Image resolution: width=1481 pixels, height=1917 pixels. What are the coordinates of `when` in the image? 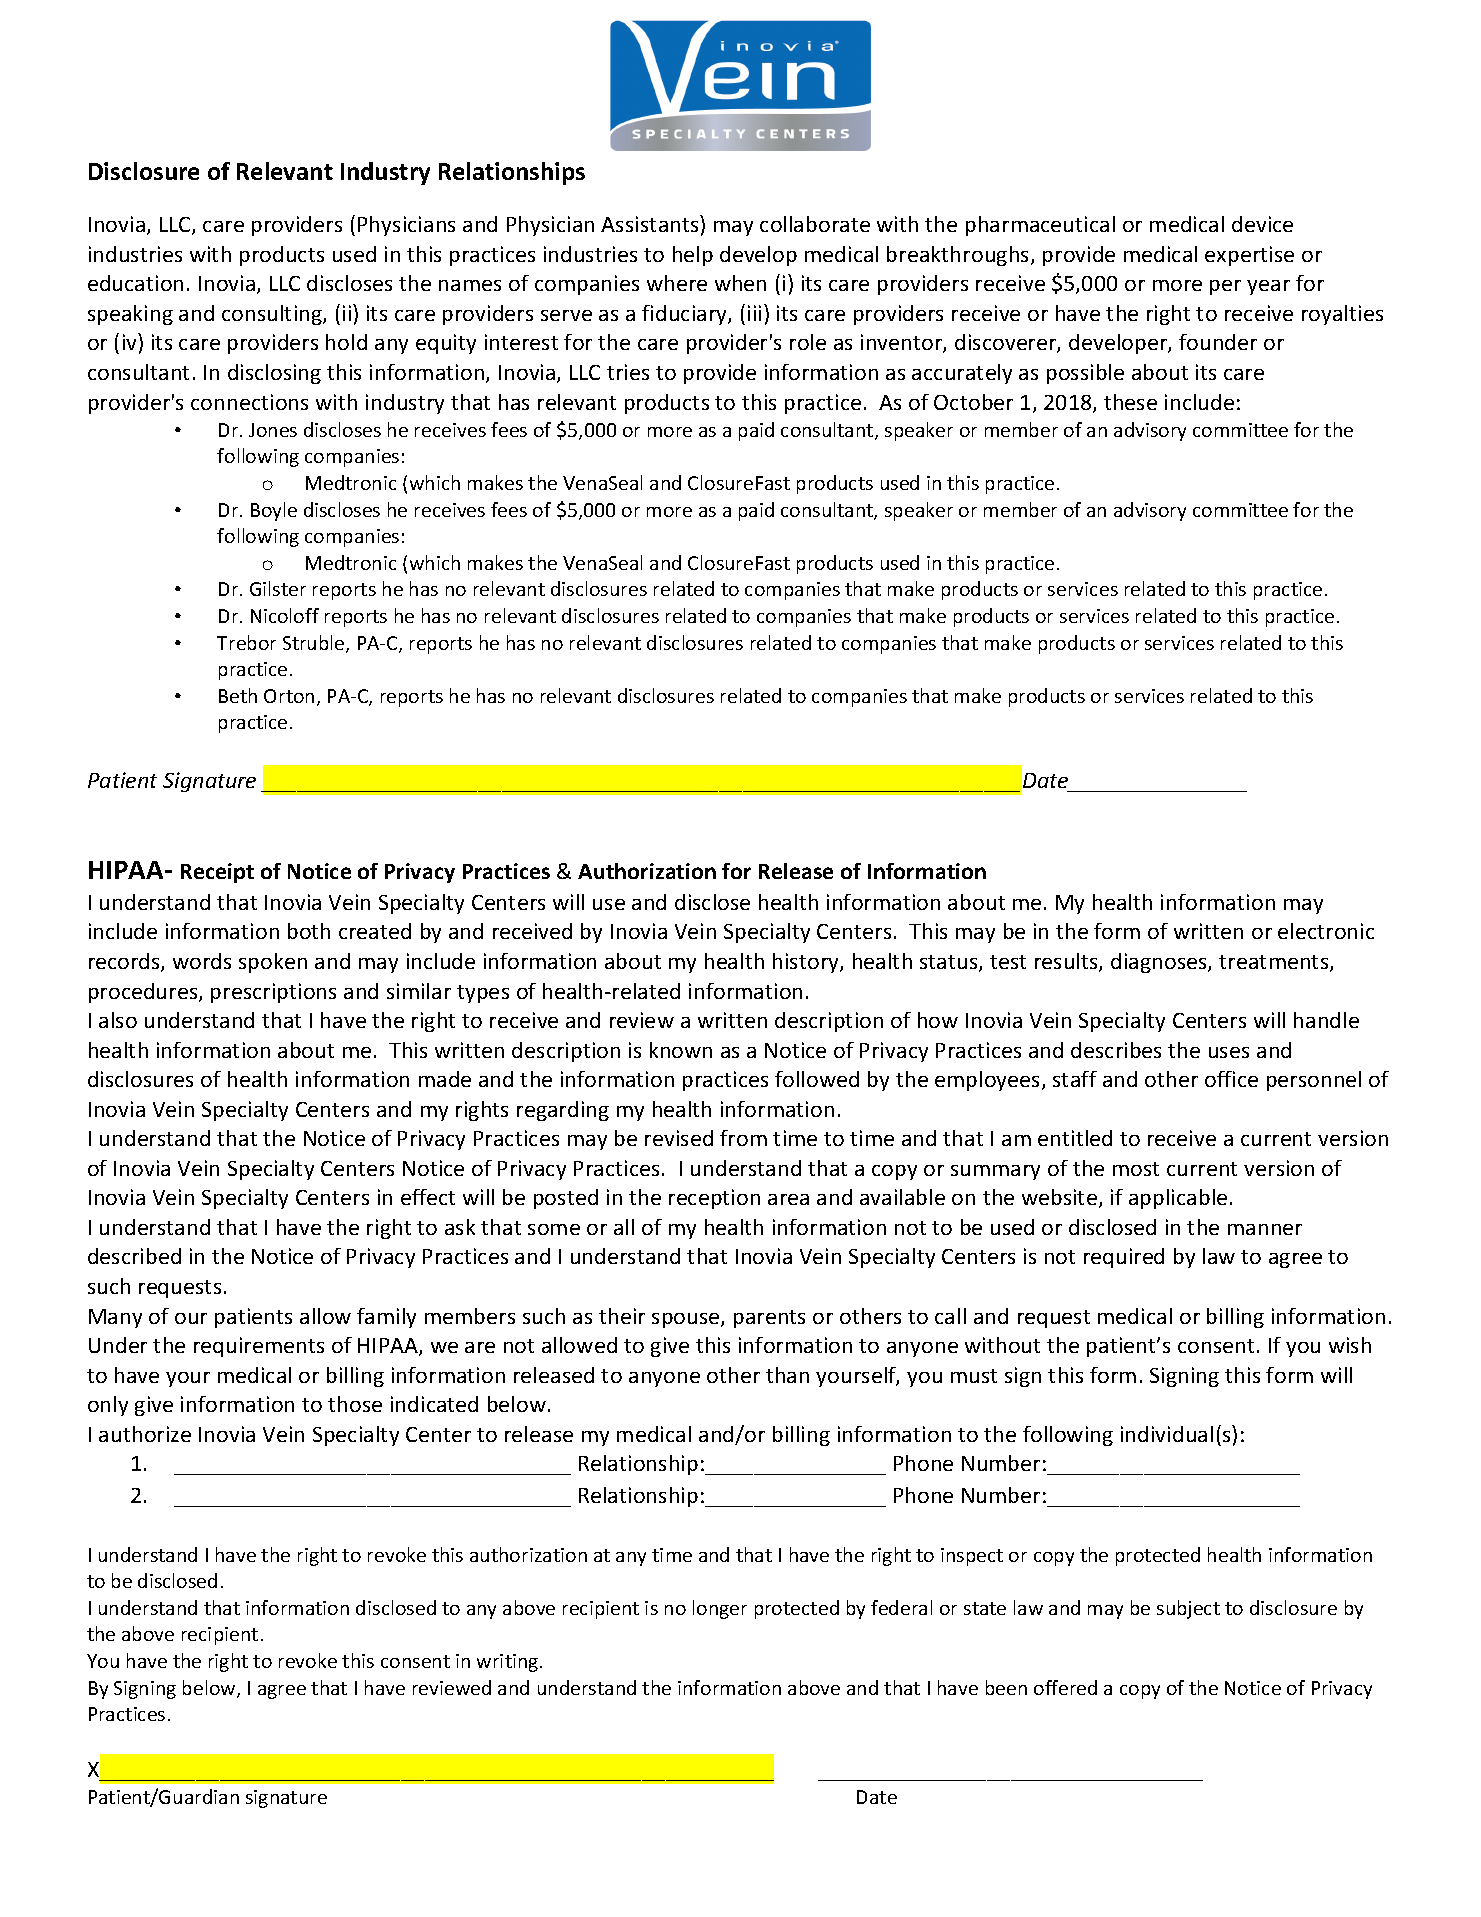 It's located at (740, 283).
